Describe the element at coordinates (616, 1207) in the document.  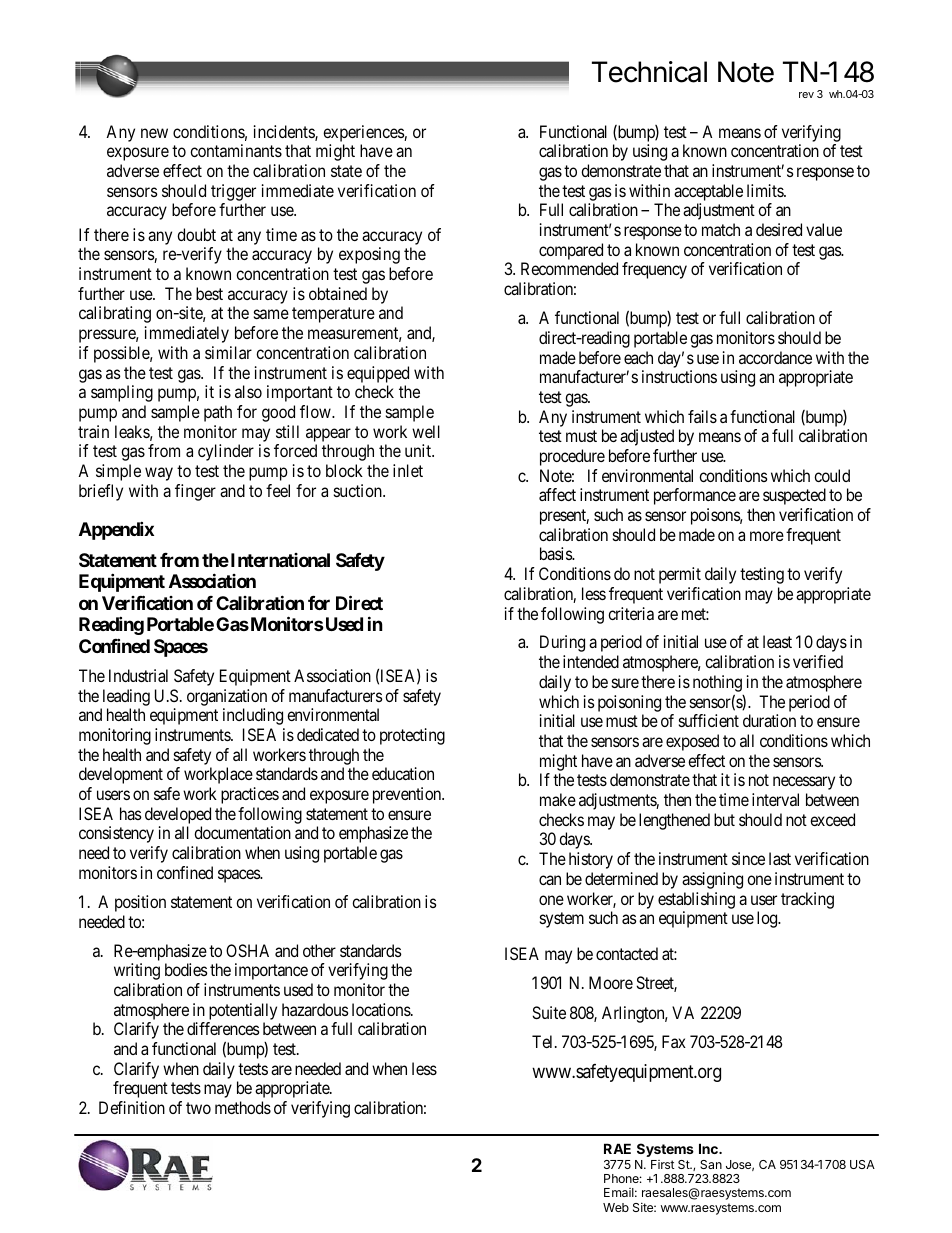
I see `Web` at that location.
